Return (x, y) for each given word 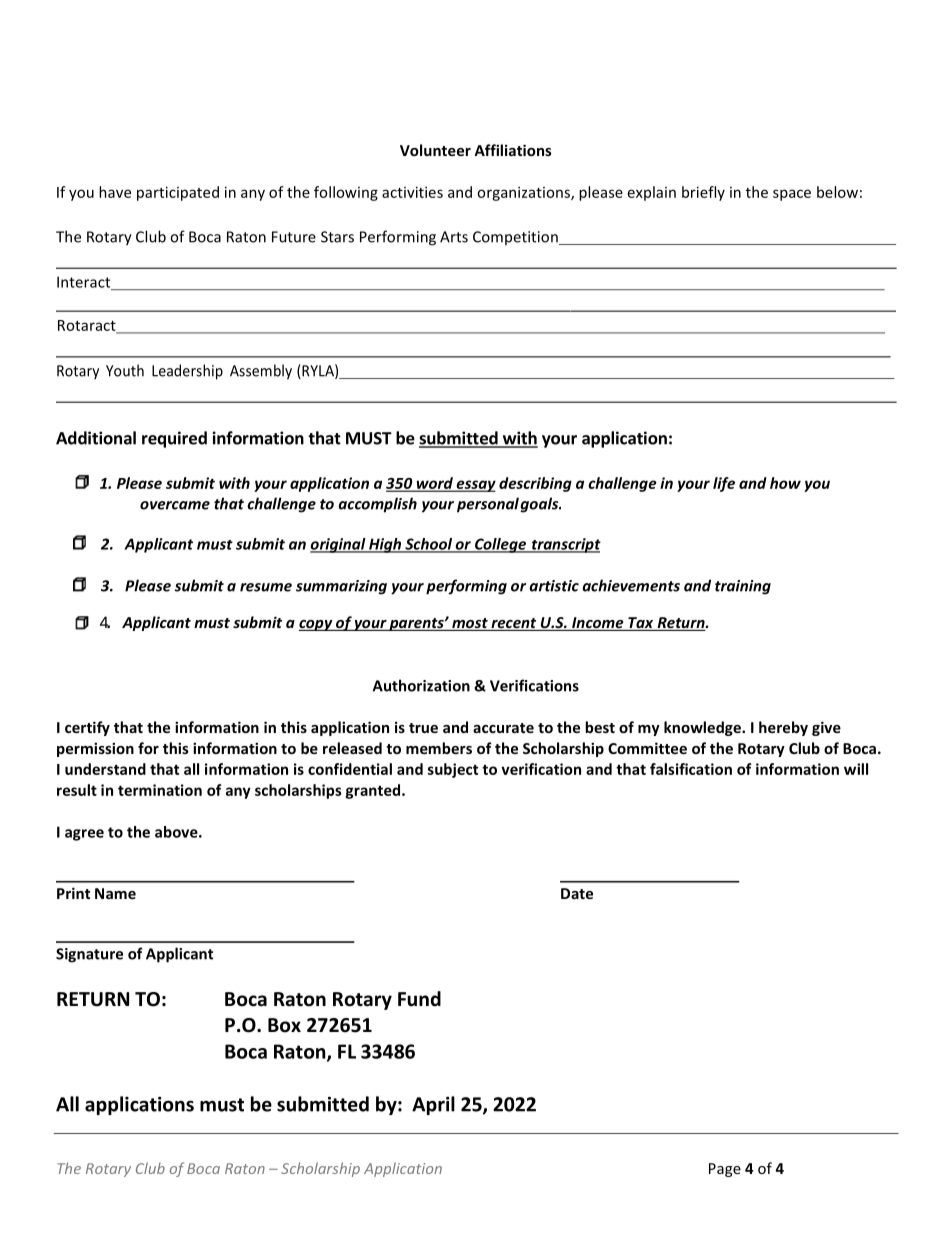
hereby (783, 728)
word (434, 484)
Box (284, 1025)
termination (160, 790)
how (785, 483)
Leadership (187, 372)
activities (412, 192)
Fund (419, 999)
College (501, 545)
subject (453, 770)
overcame (175, 505)
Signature (89, 955)
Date (577, 893)
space (792, 195)
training (743, 587)
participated (178, 193)
